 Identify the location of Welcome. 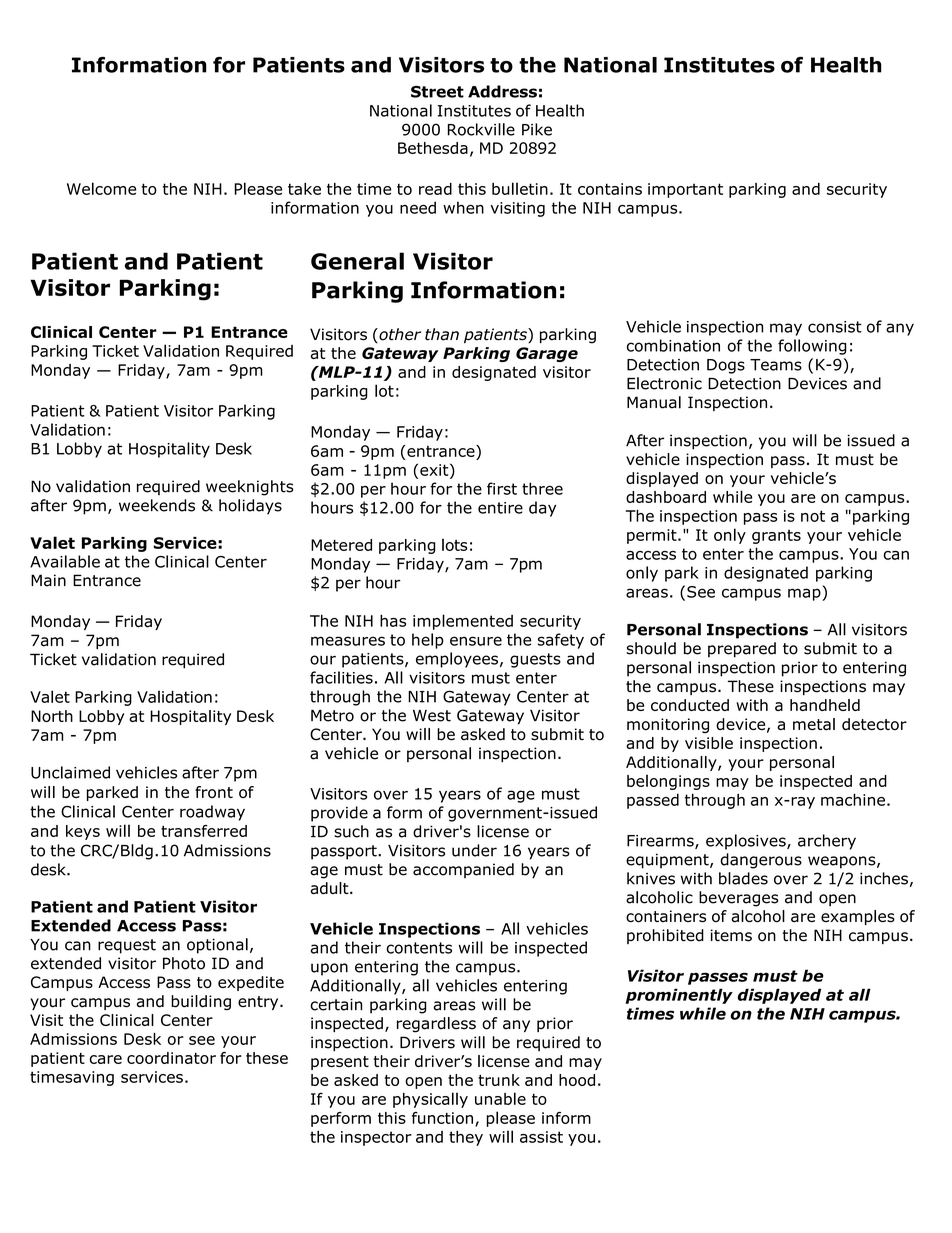
(101, 188).
